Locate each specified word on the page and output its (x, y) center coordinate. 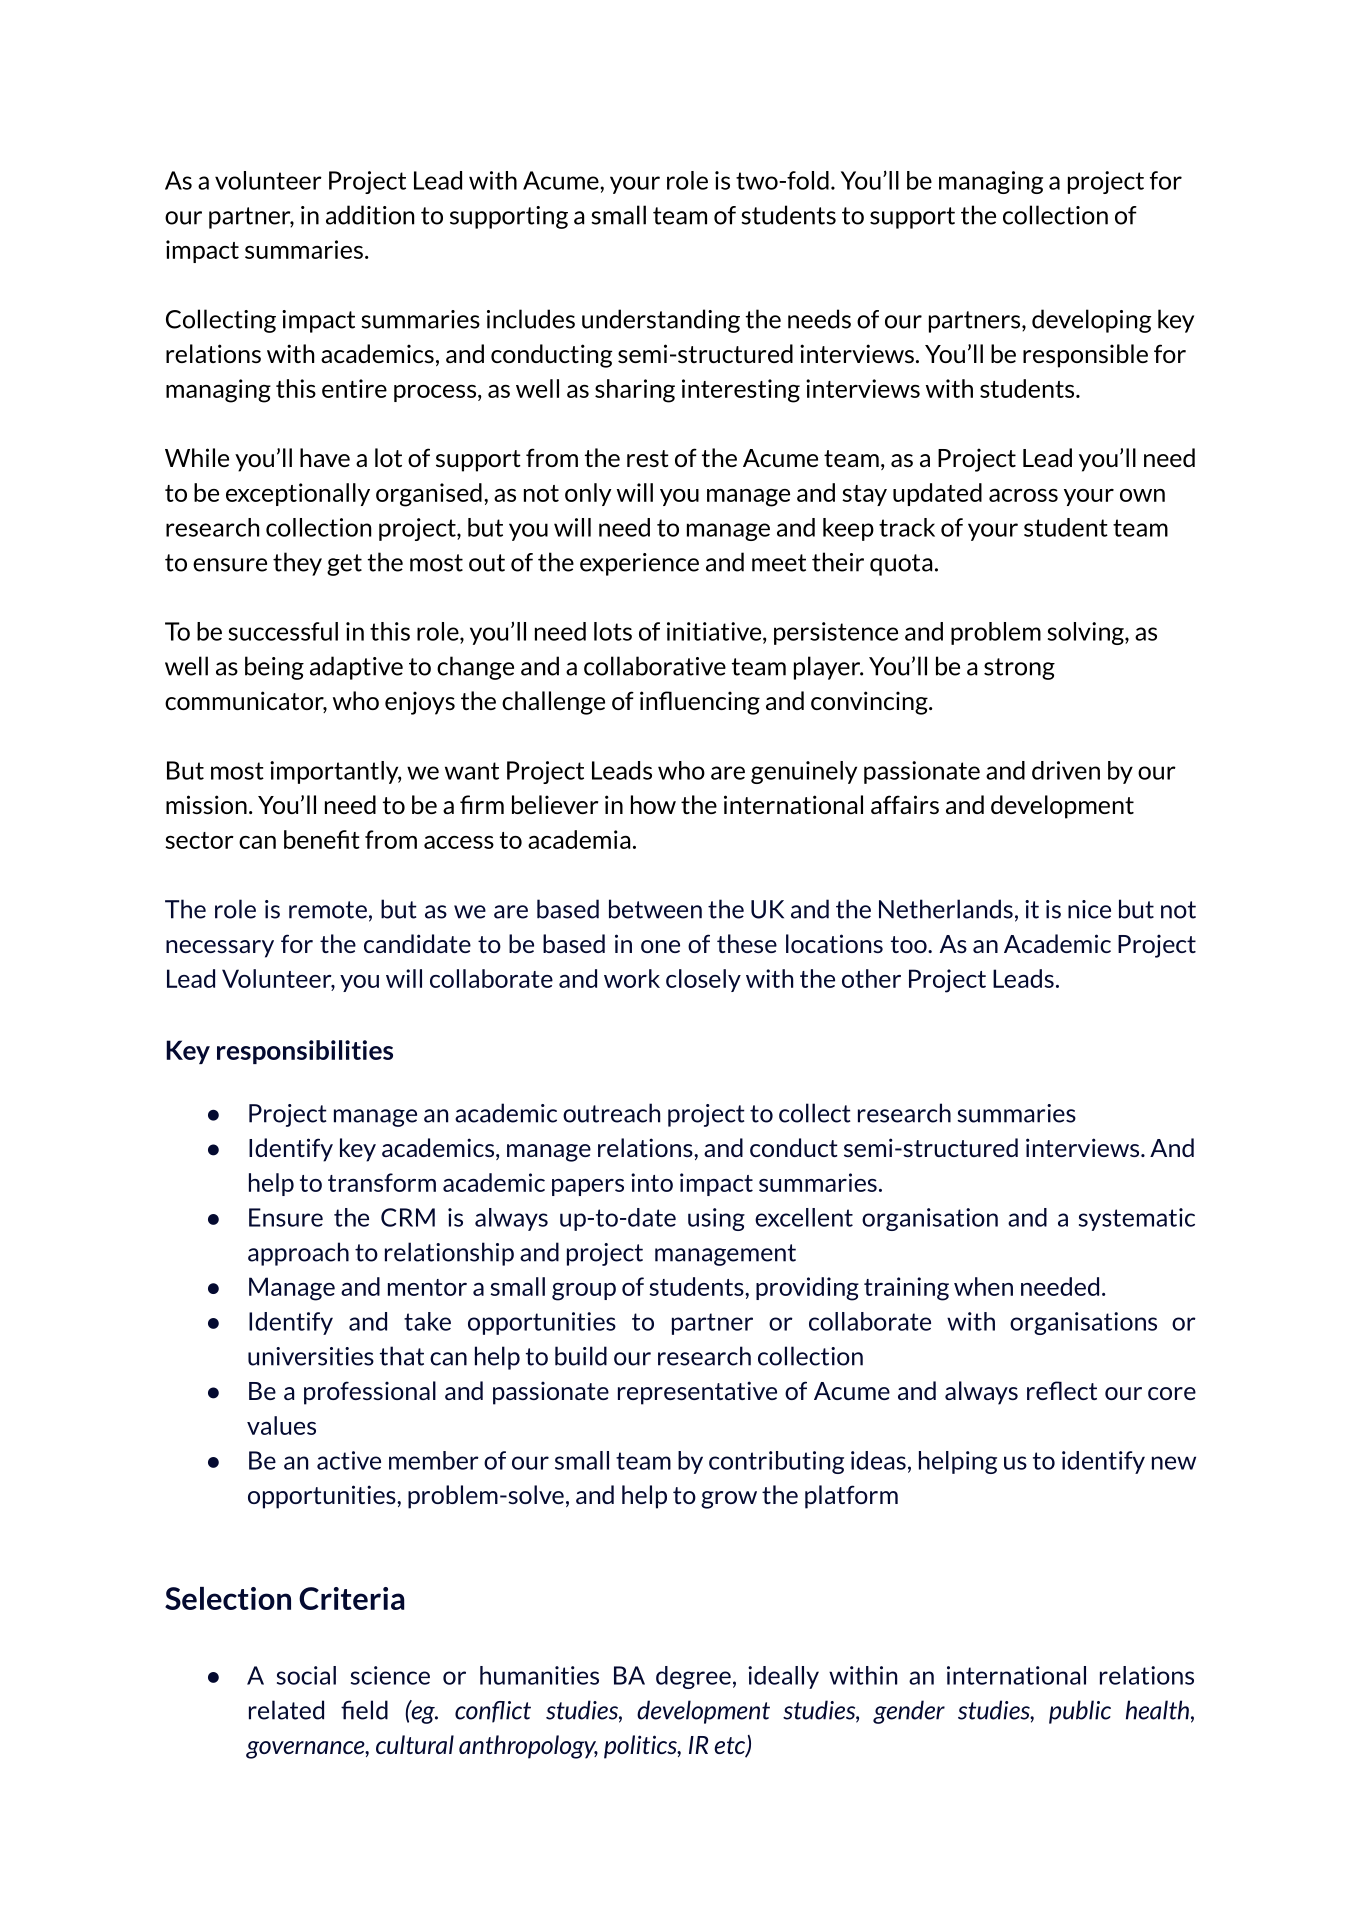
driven (1066, 770)
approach (298, 1254)
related (286, 1710)
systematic (1137, 1219)
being (274, 668)
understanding (661, 321)
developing (1092, 321)
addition (370, 215)
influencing (700, 703)
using (716, 1219)
